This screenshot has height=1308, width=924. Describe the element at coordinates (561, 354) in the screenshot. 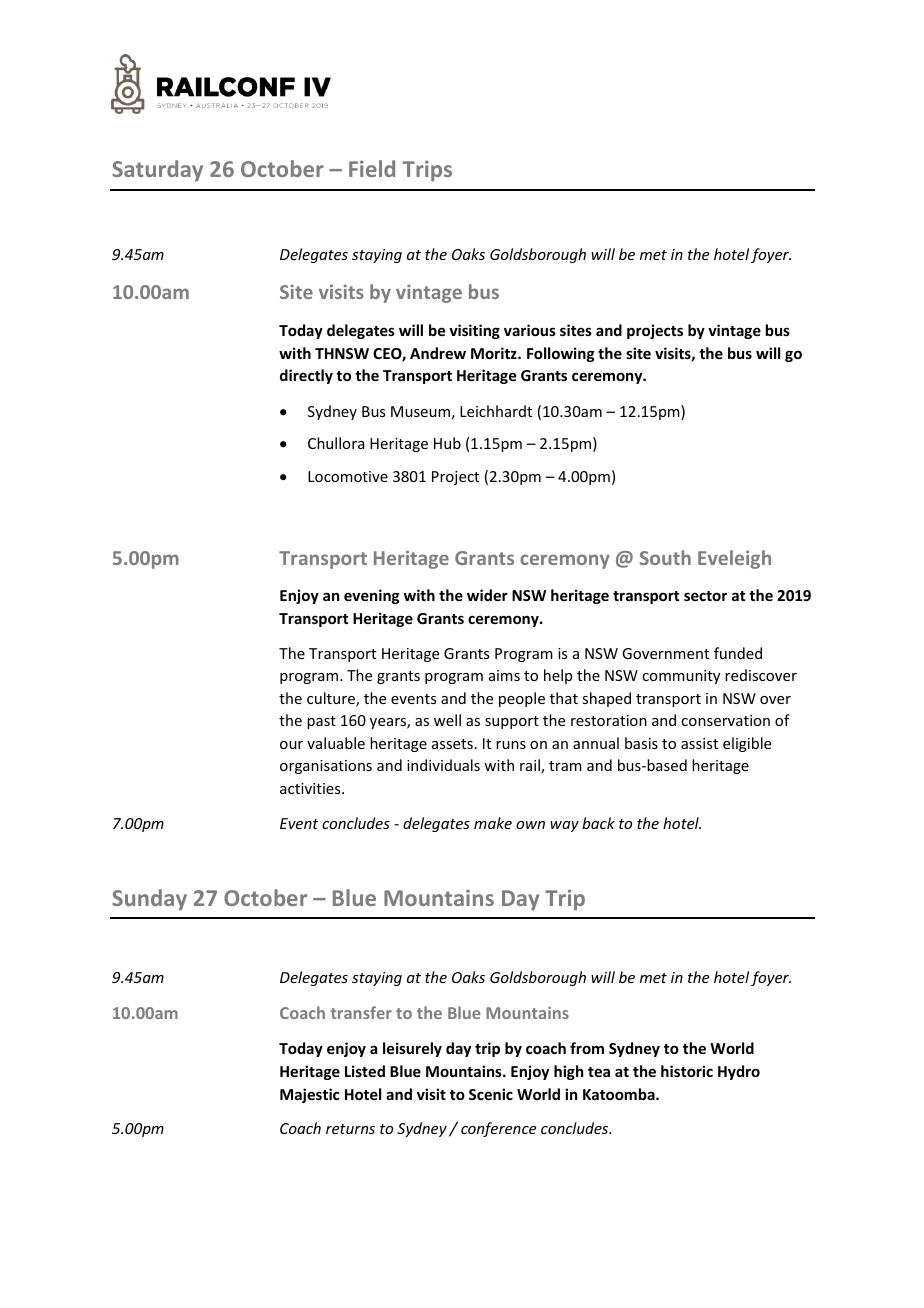

I see `Following` at that location.
